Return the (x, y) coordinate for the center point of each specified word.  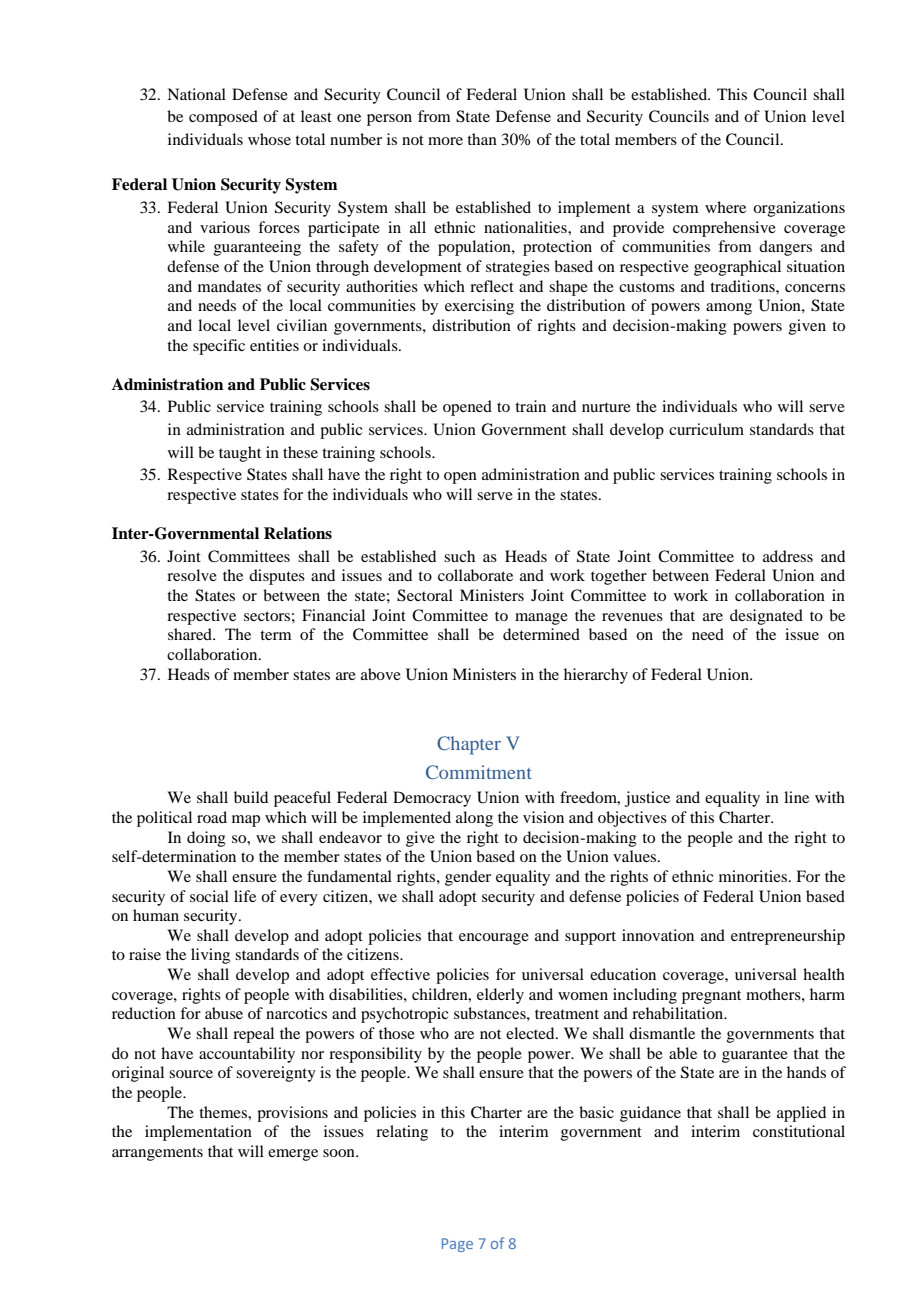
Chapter (469, 745)
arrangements (157, 1154)
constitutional (799, 1131)
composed (223, 118)
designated (766, 617)
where (725, 207)
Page (457, 1245)
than (482, 139)
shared (191, 634)
